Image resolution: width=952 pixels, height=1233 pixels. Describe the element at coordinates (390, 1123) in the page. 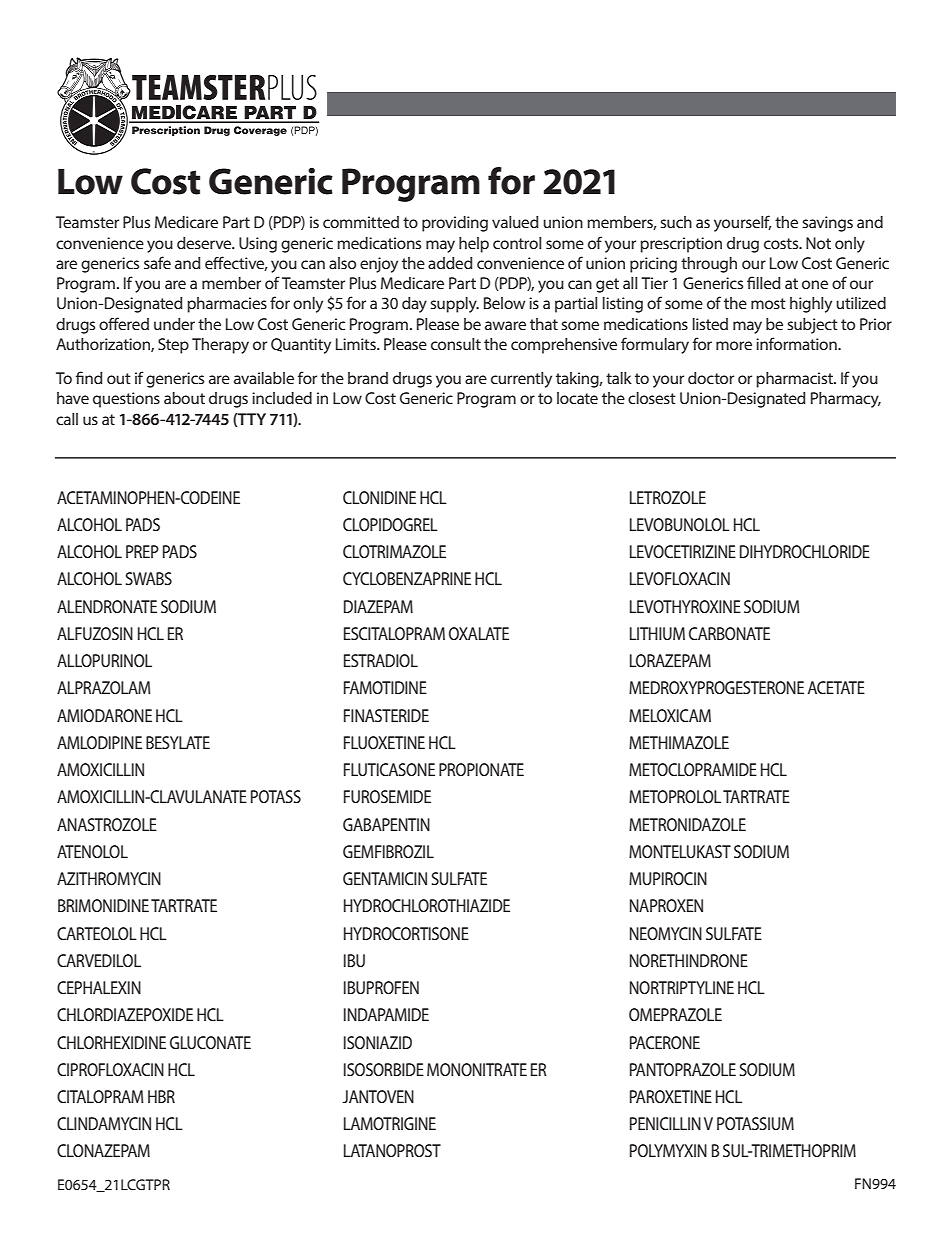

I see `LAMOTRIGINE` at that location.
